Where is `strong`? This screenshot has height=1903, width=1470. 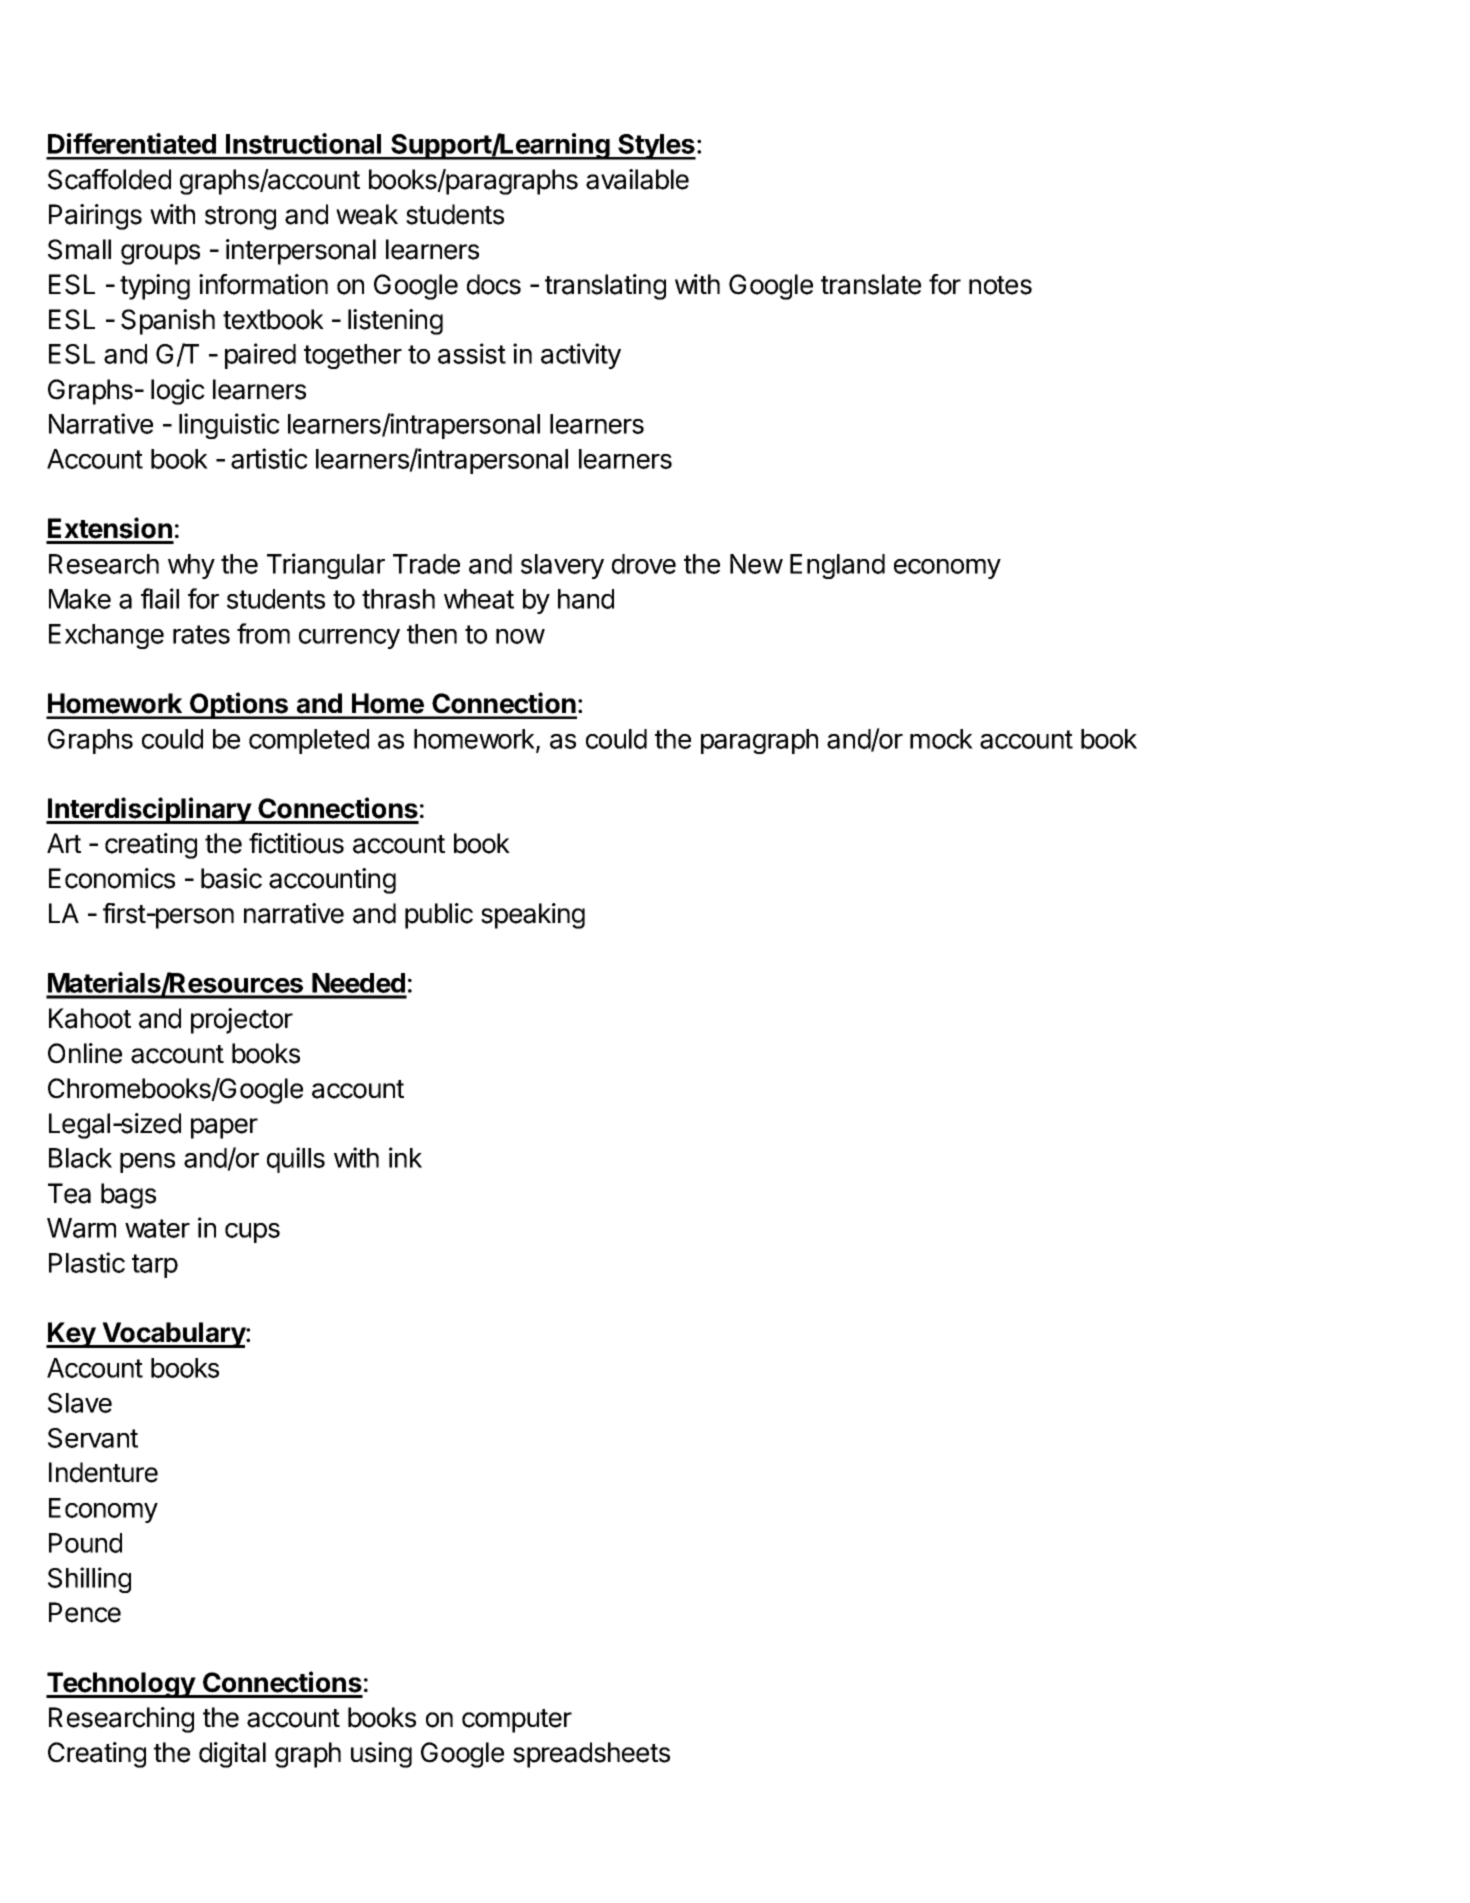 strong is located at coordinates (240, 218).
